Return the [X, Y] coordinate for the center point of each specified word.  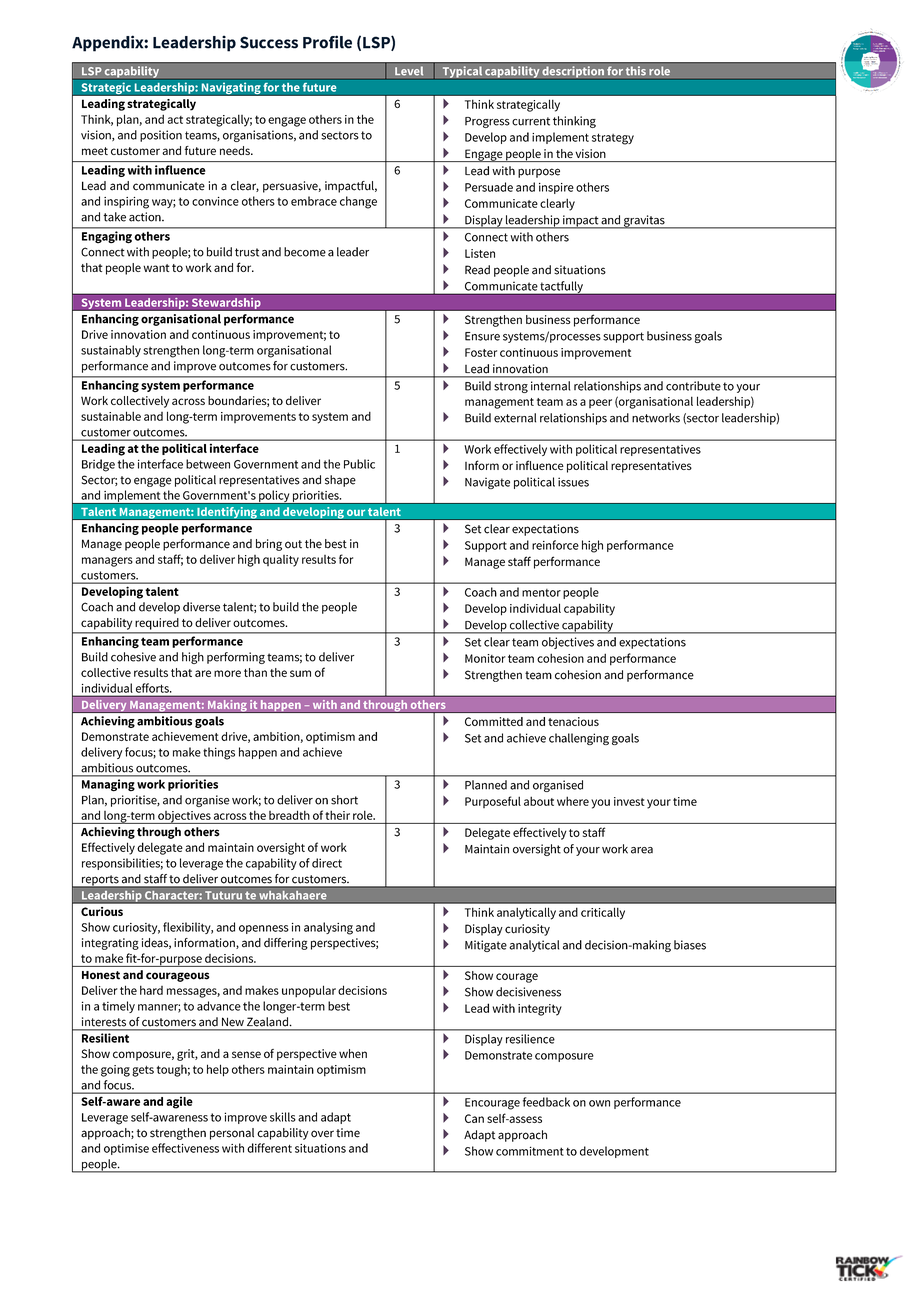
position [161, 136]
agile [179, 1102]
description [573, 73]
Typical [462, 73]
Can [474, 1118]
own [599, 1103]
